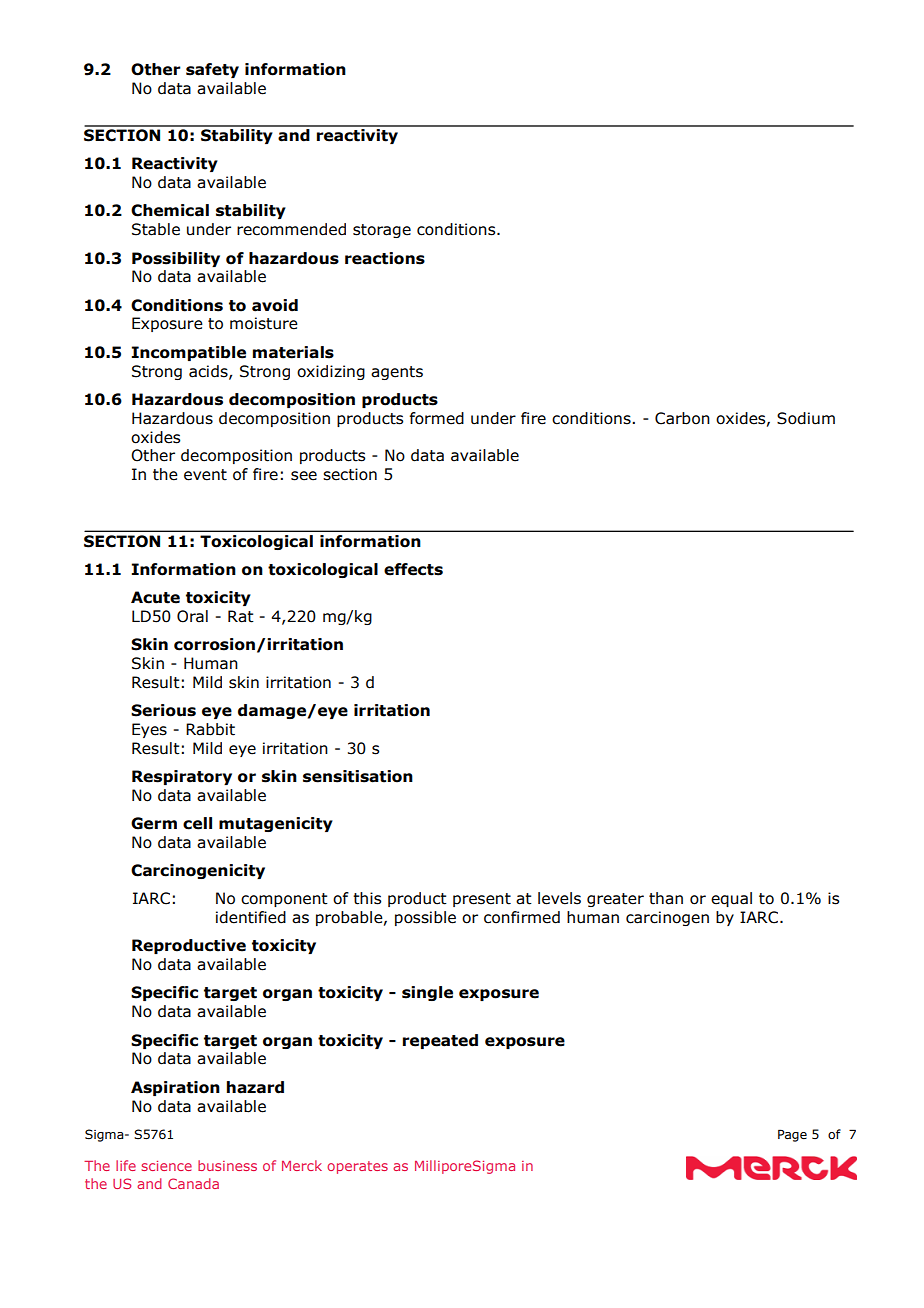 The image size is (924, 1308). I want to click on safety, so click(212, 70).
